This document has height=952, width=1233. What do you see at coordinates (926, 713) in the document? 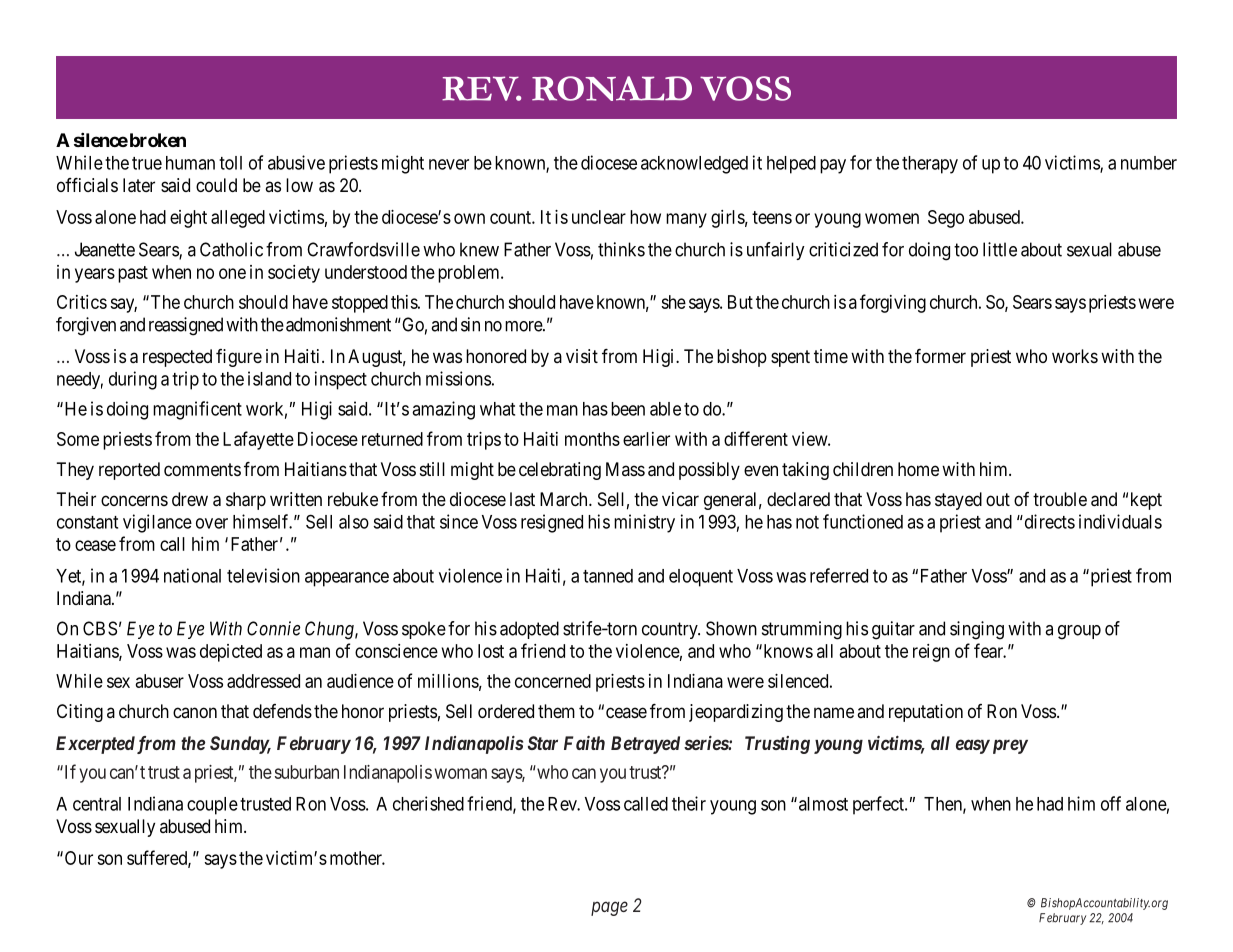
I see `reputation` at bounding box center [926, 713].
